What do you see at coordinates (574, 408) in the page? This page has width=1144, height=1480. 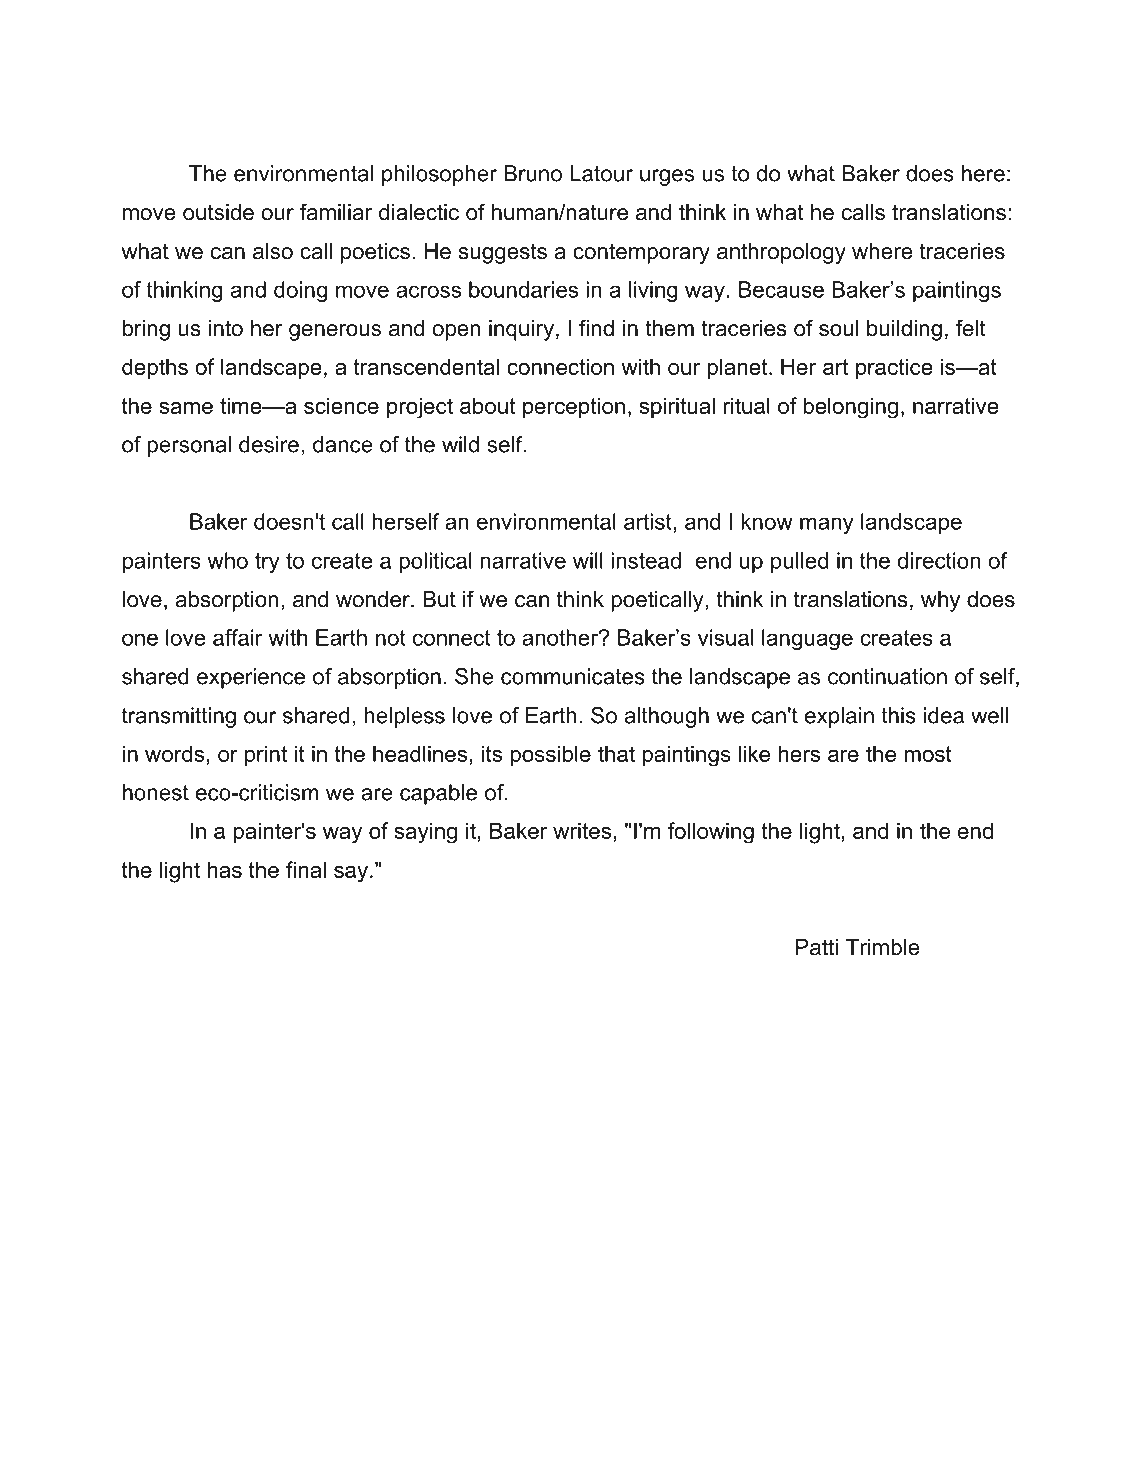 I see `perception` at bounding box center [574, 408].
